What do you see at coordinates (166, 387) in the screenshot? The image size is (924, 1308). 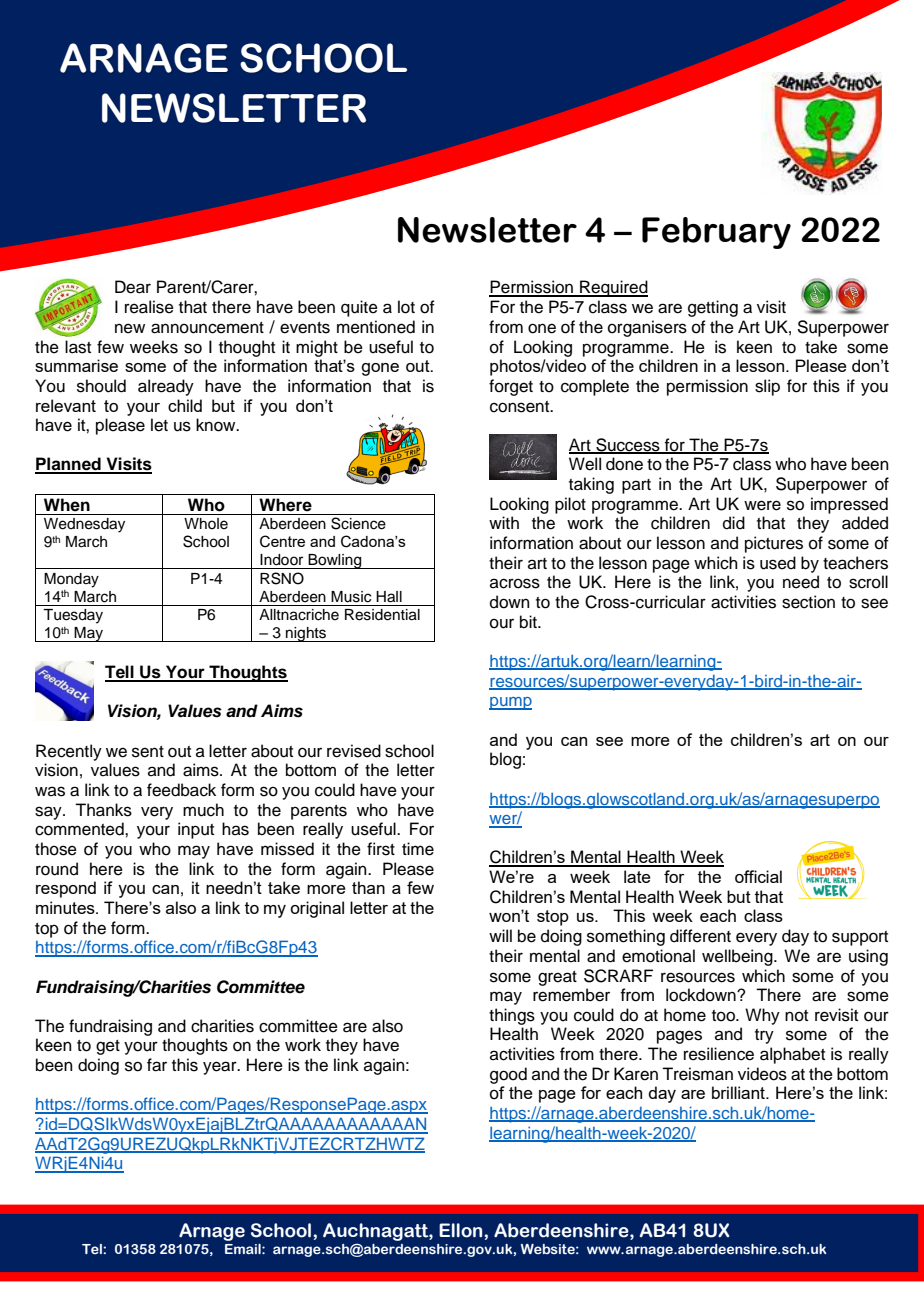 I see `already` at bounding box center [166, 387].
